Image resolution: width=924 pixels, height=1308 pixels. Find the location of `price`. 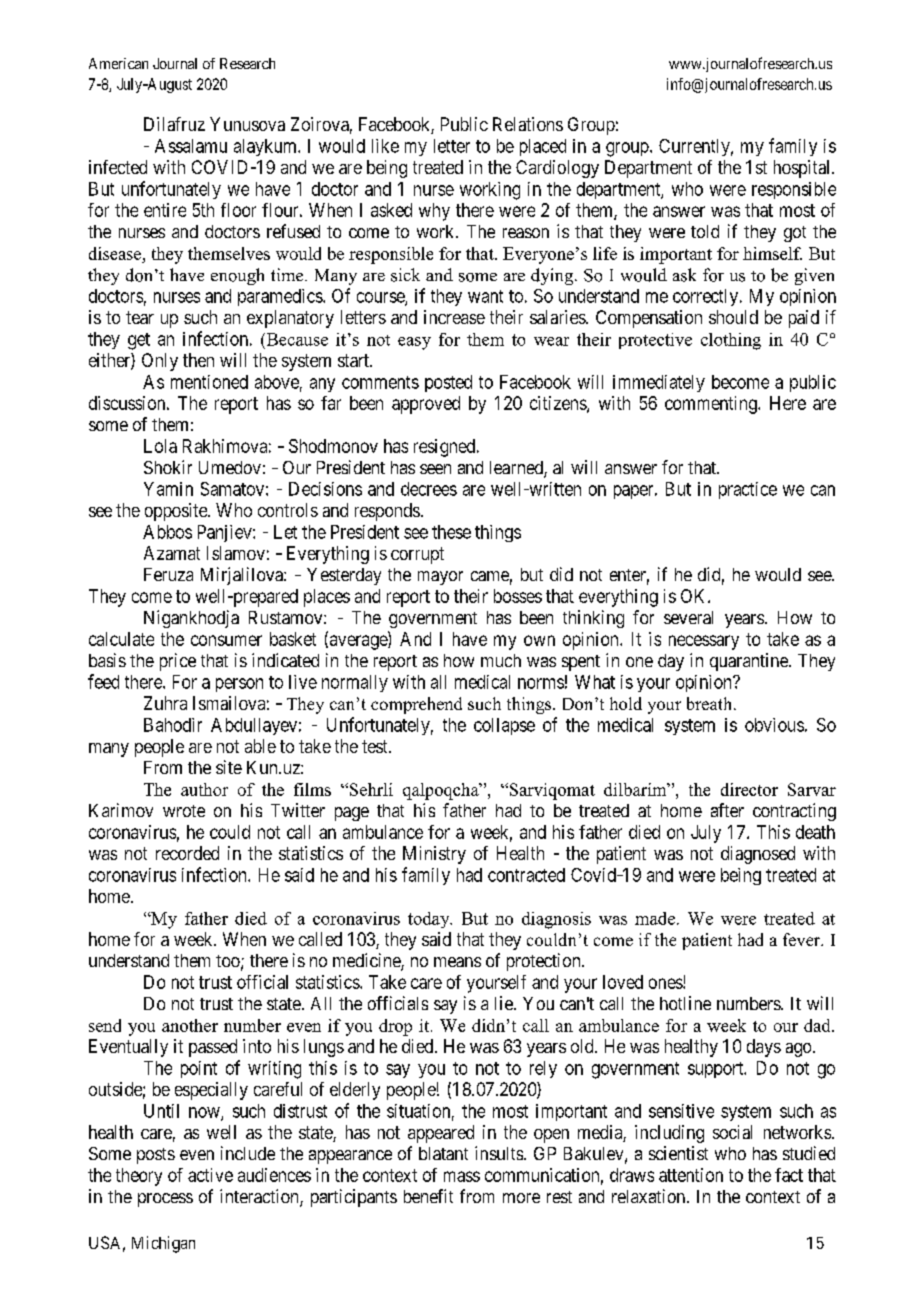

price is located at coordinates (178, 662).
